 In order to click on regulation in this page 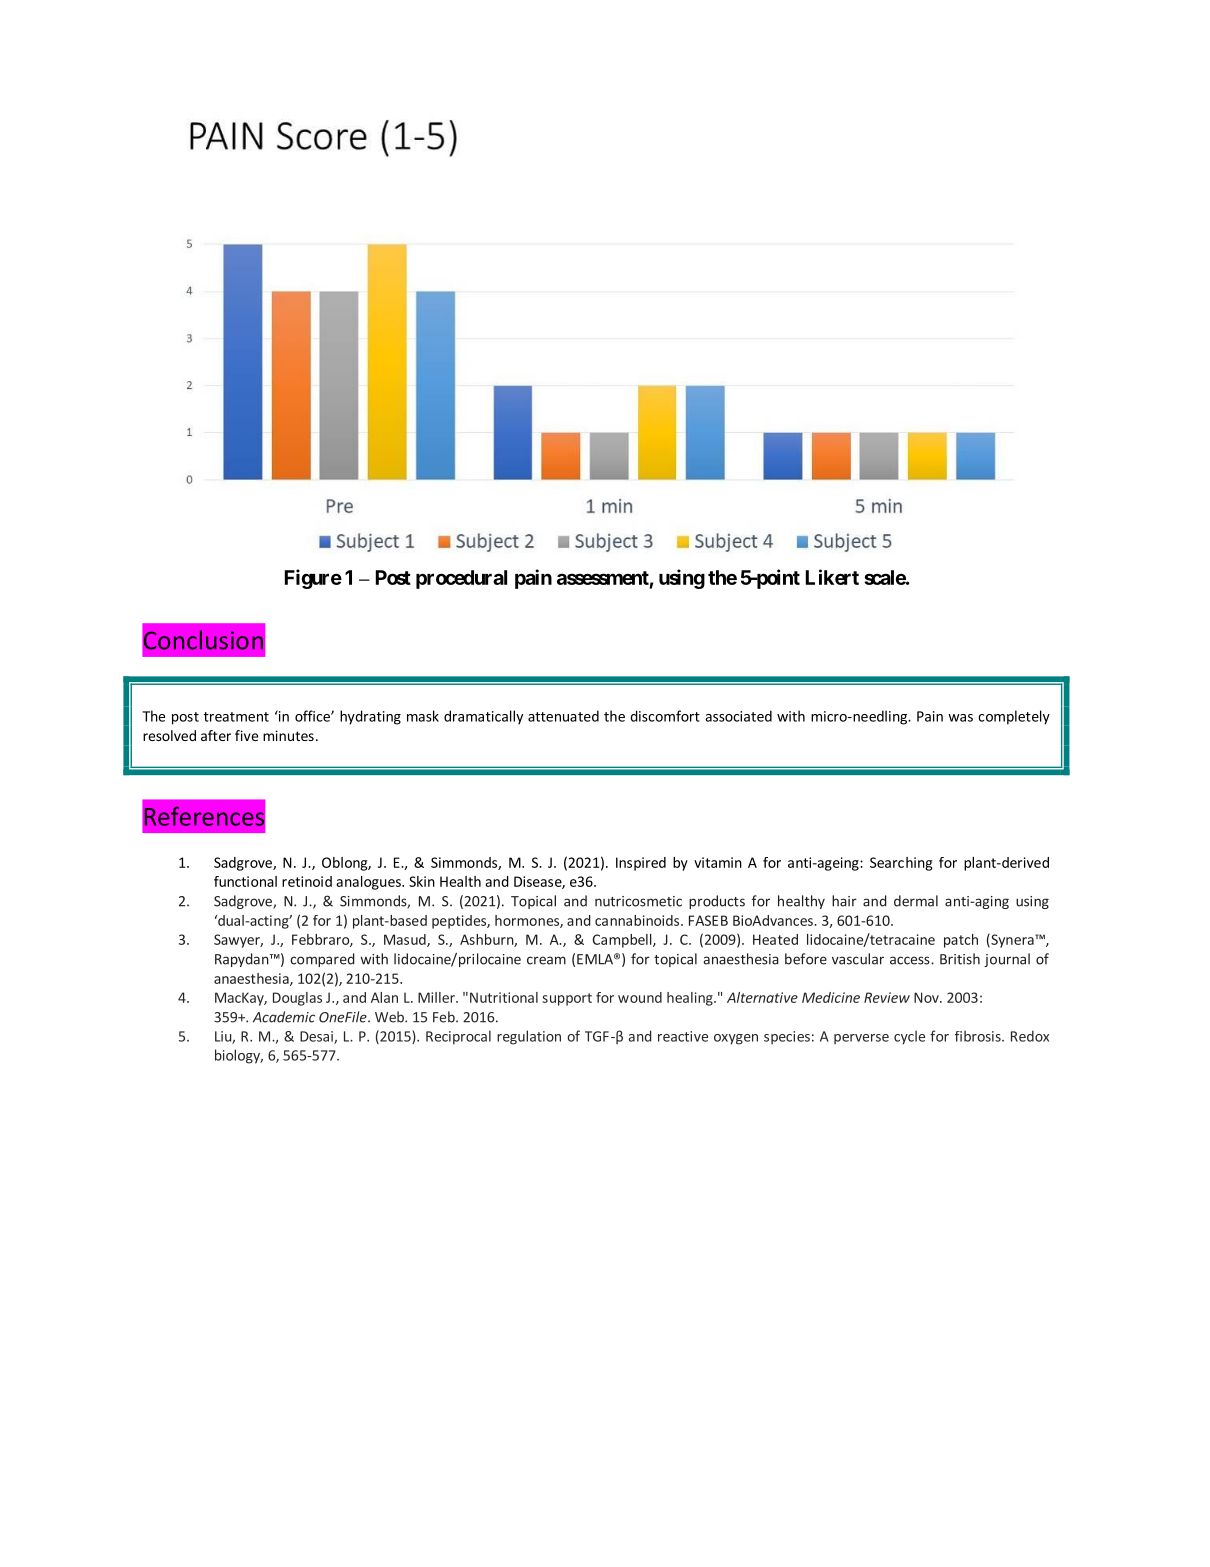, I will do `click(529, 1037)`.
